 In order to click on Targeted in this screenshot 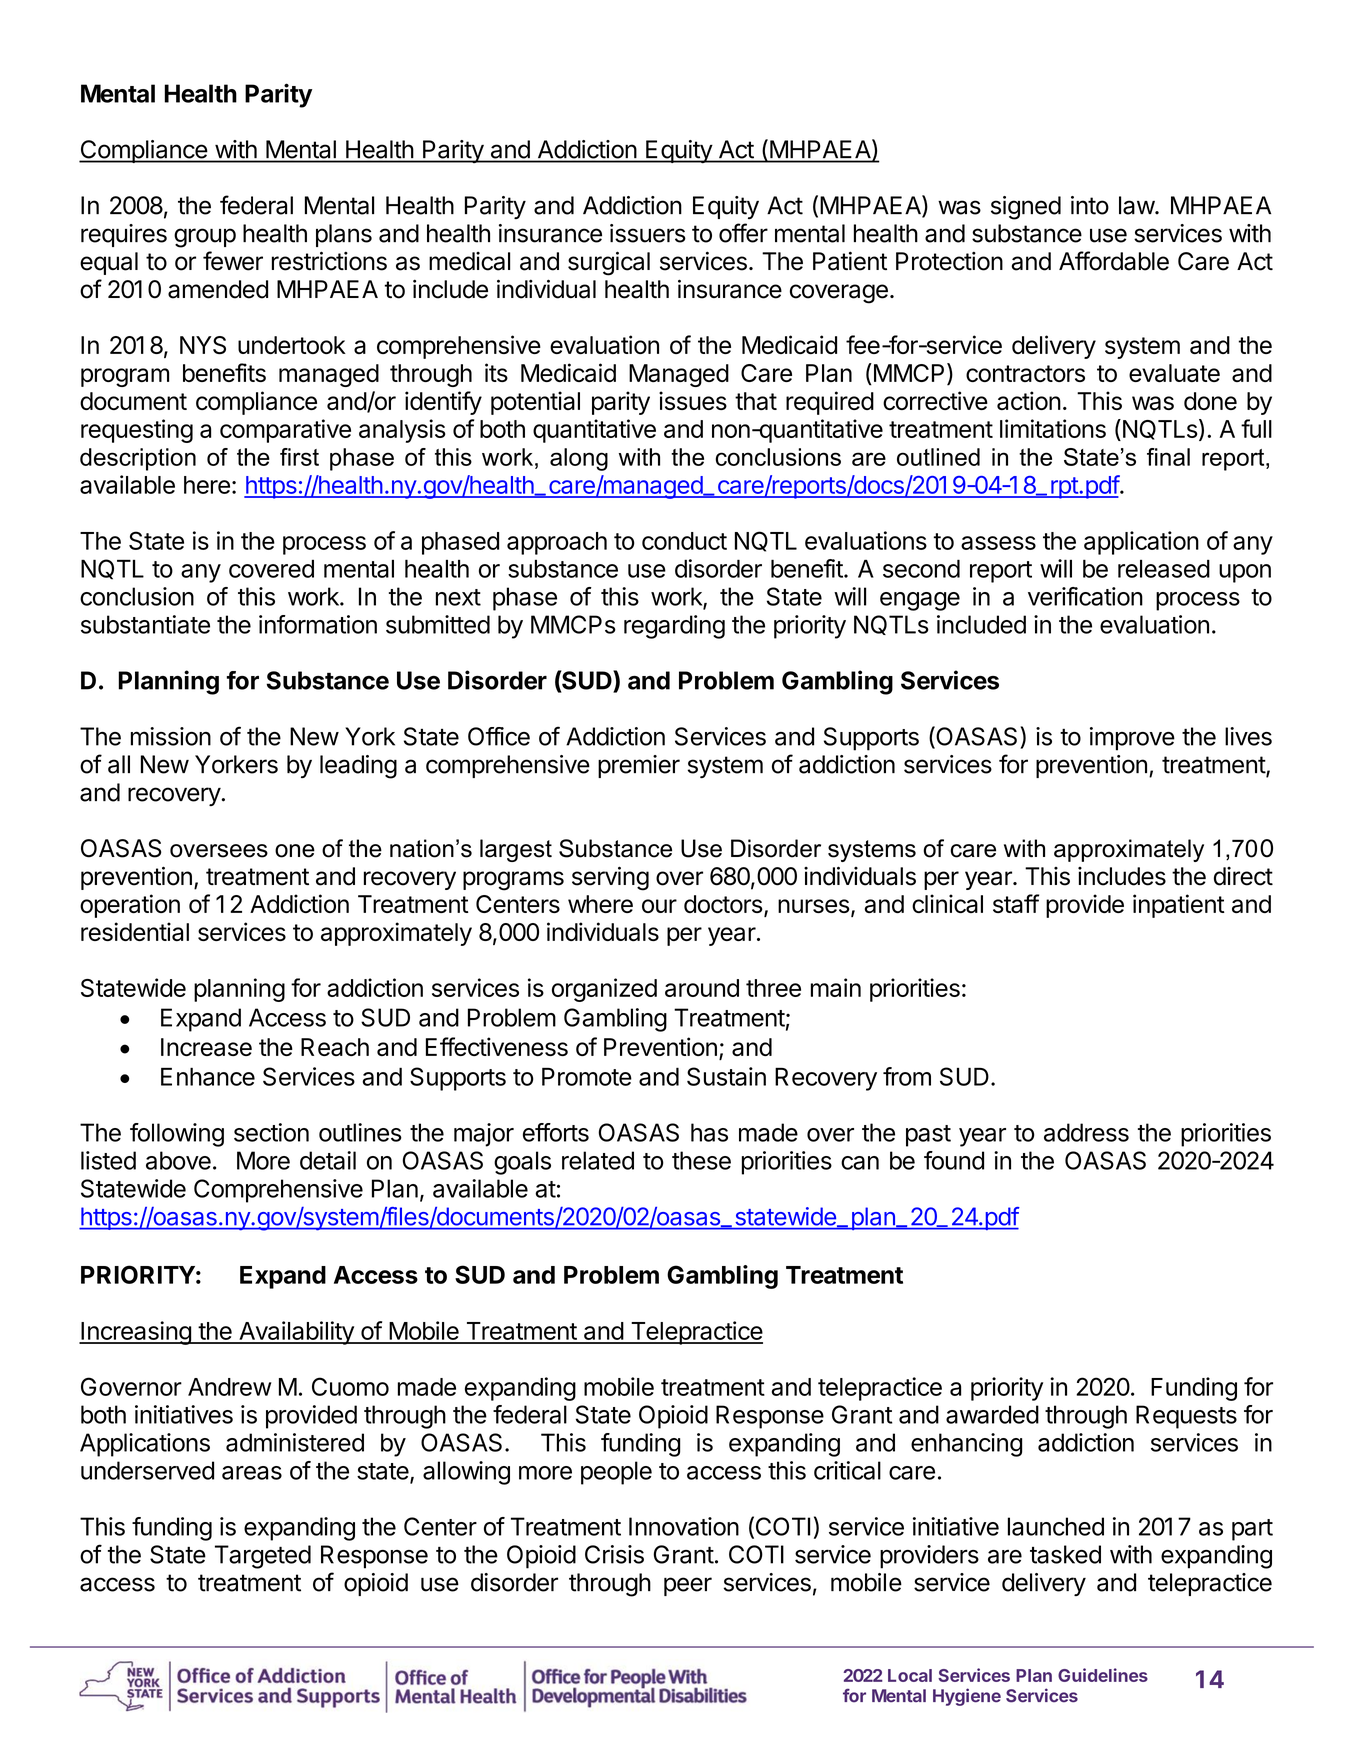, I will do `click(263, 1557)`.
